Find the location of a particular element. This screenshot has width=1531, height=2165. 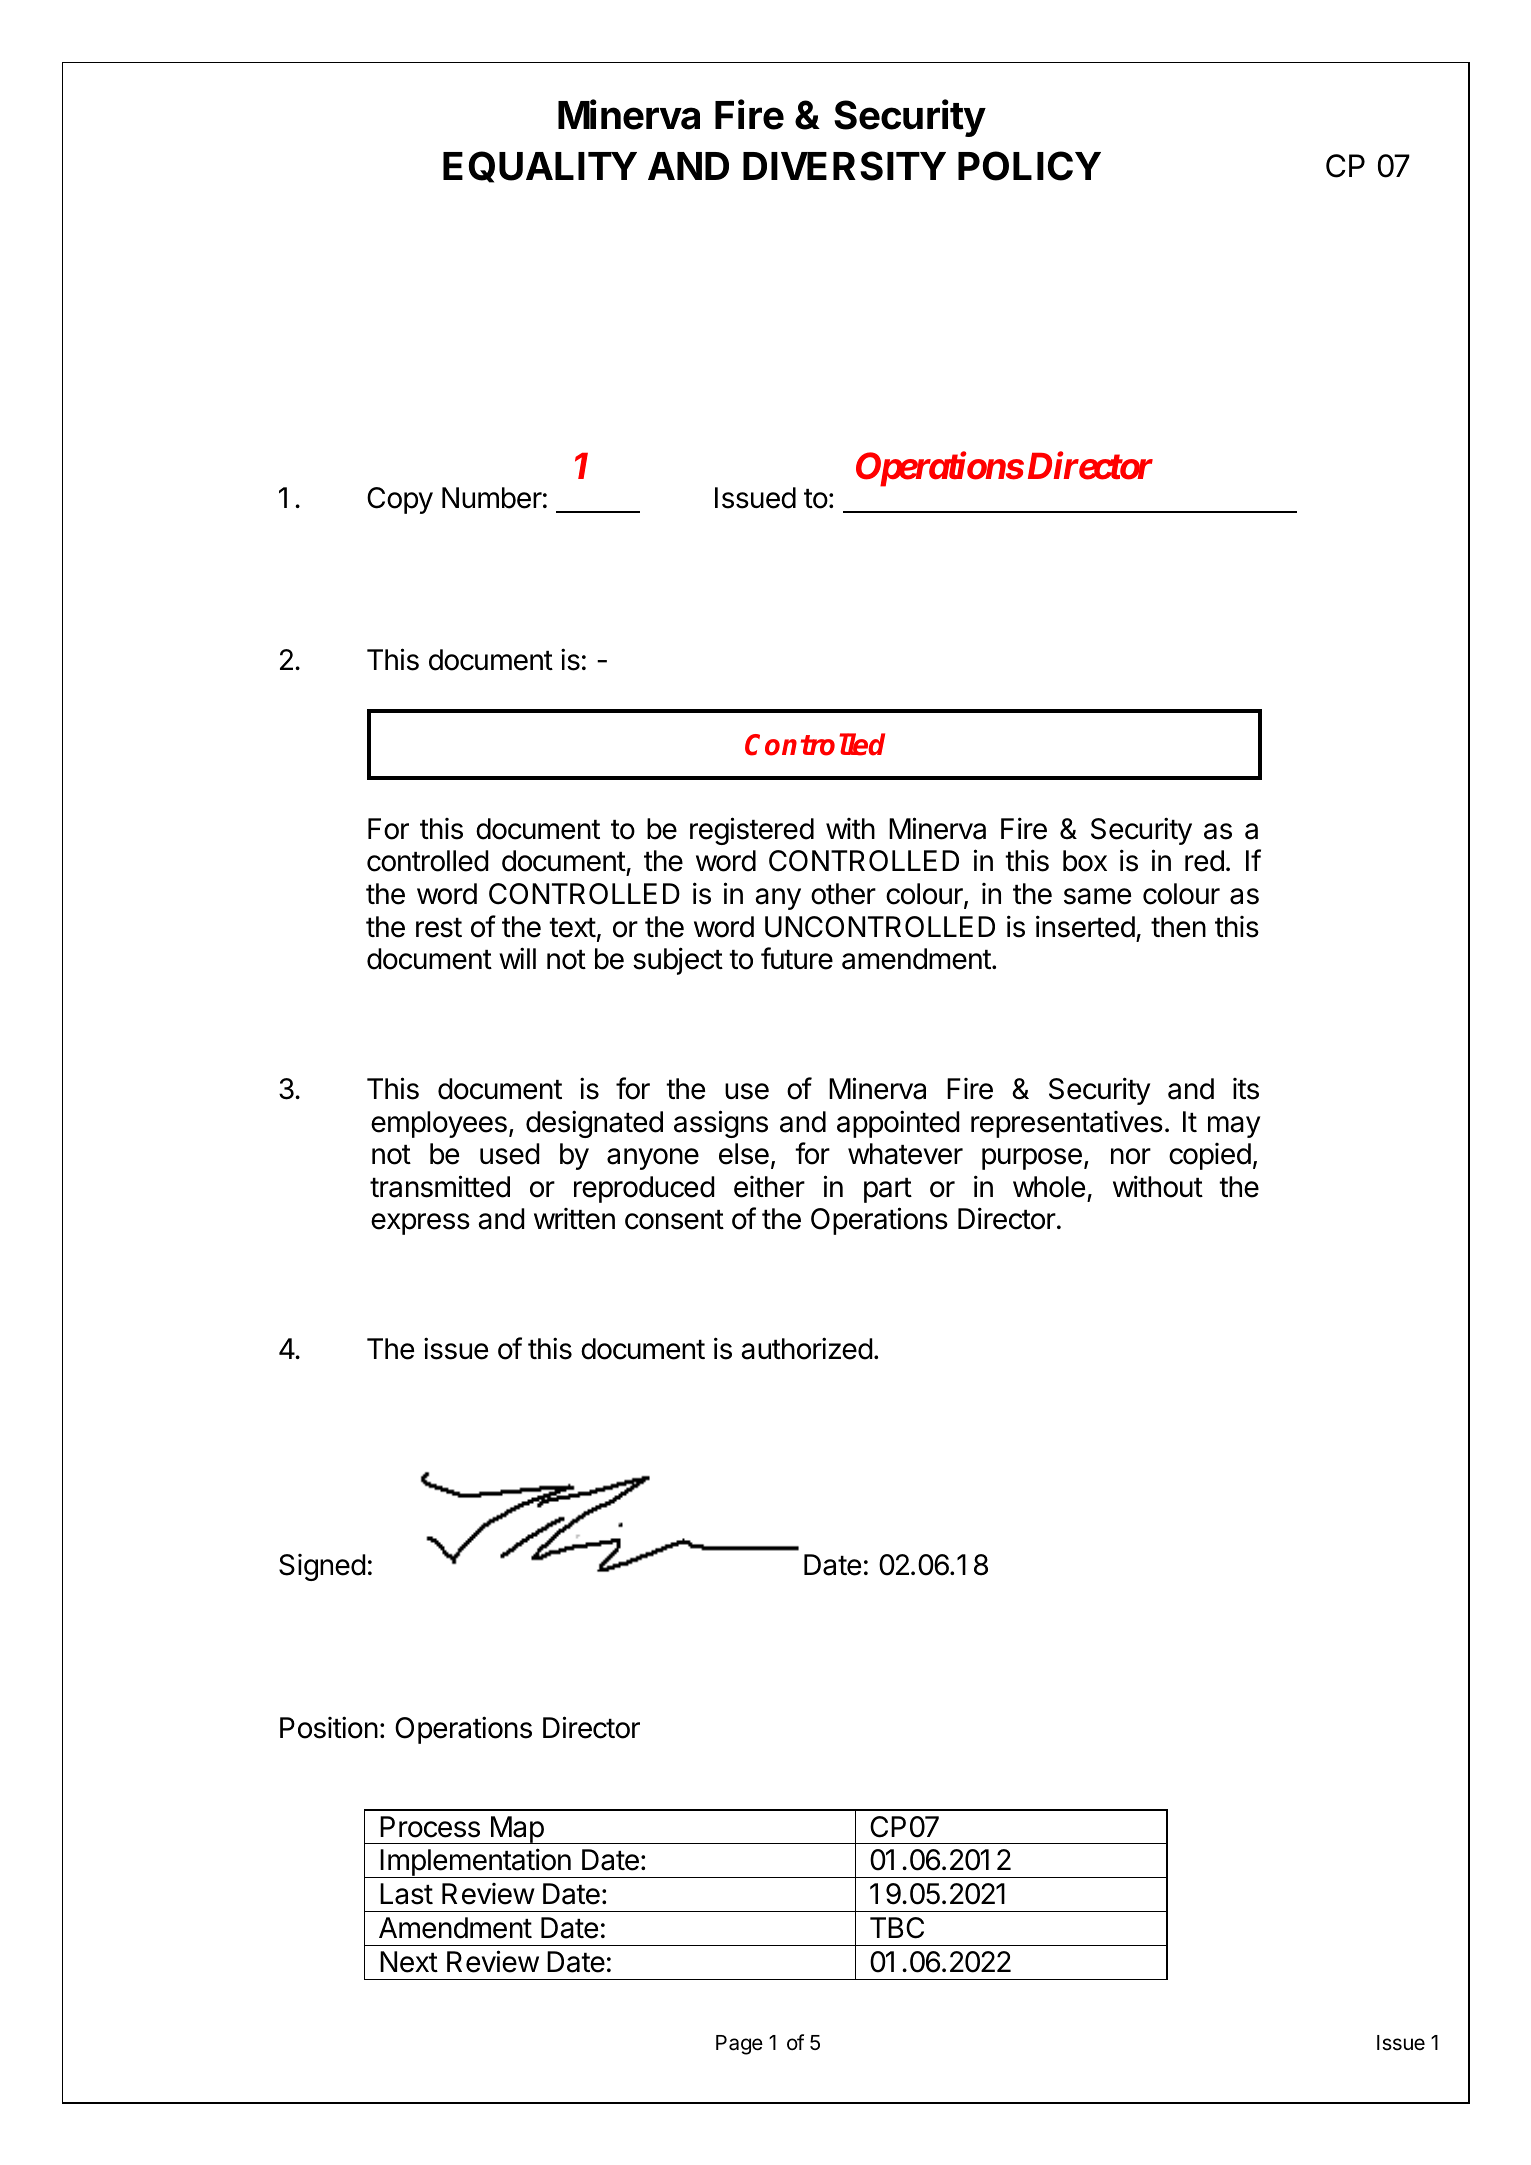

Next is located at coordinates (409, 1962).
